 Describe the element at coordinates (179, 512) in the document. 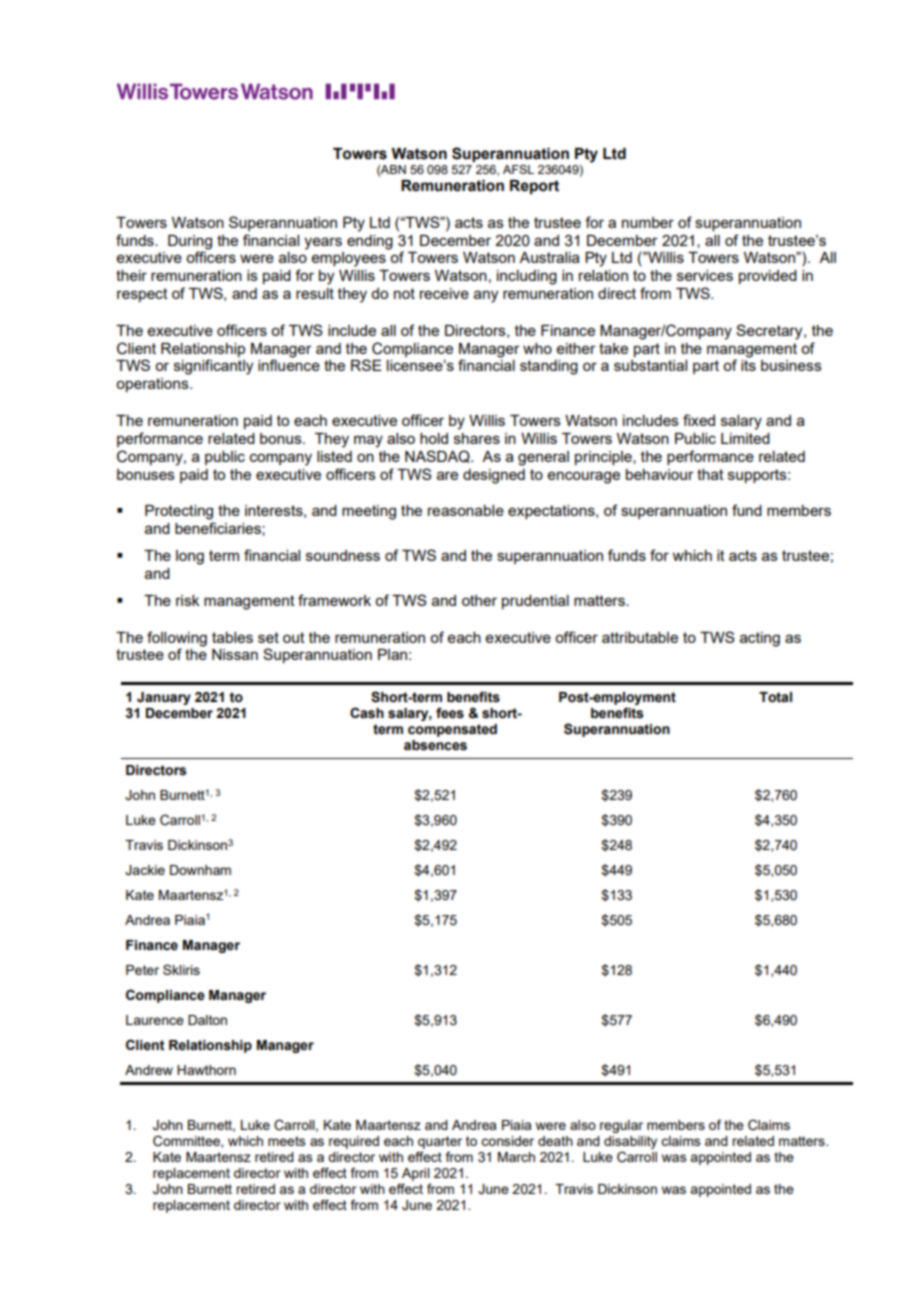

I see `Protecting` at that location.
